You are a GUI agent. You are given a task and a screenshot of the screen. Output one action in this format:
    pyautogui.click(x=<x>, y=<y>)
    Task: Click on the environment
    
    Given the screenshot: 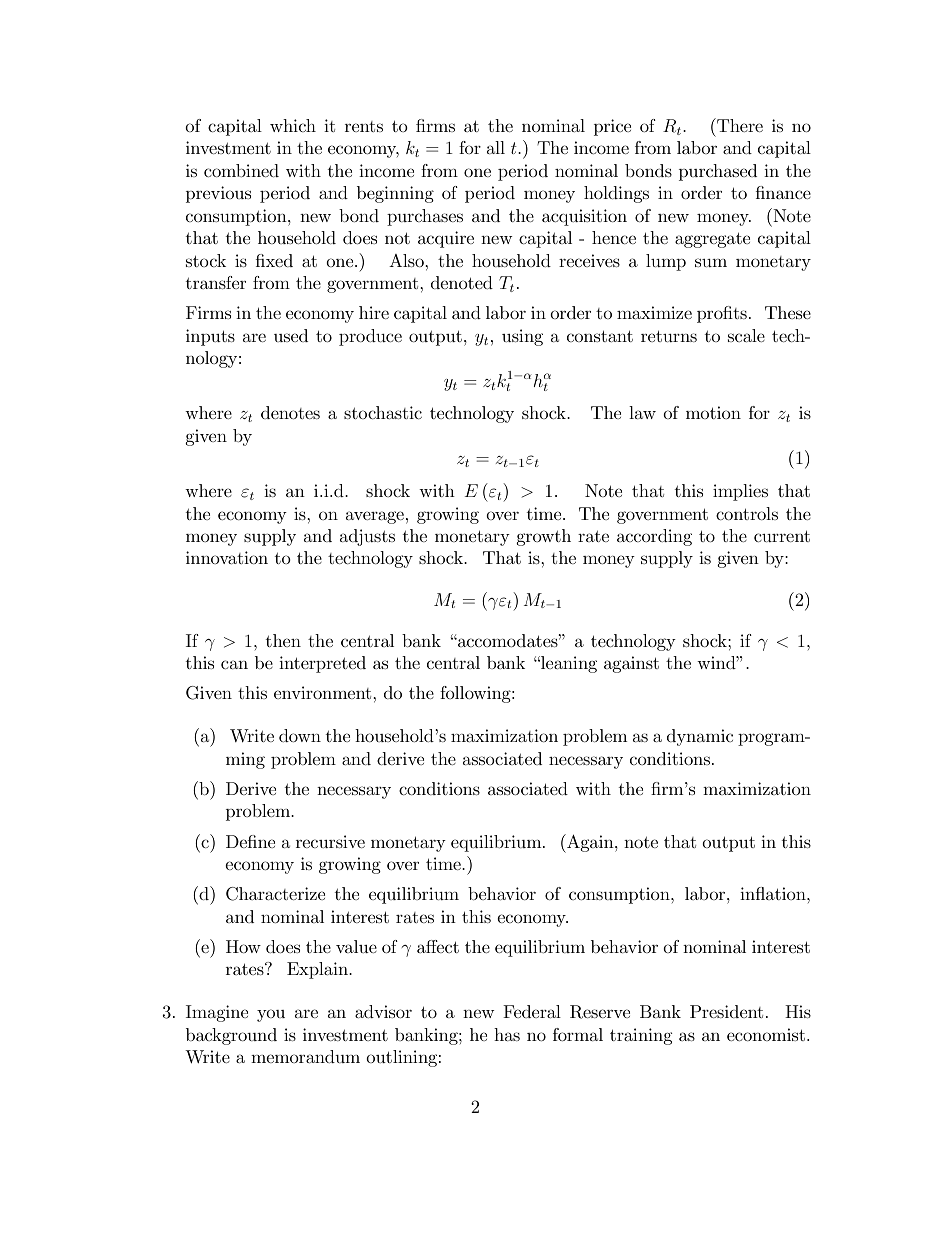 What is the action you would take?
    pyautogui.click(x=324, y=692)
